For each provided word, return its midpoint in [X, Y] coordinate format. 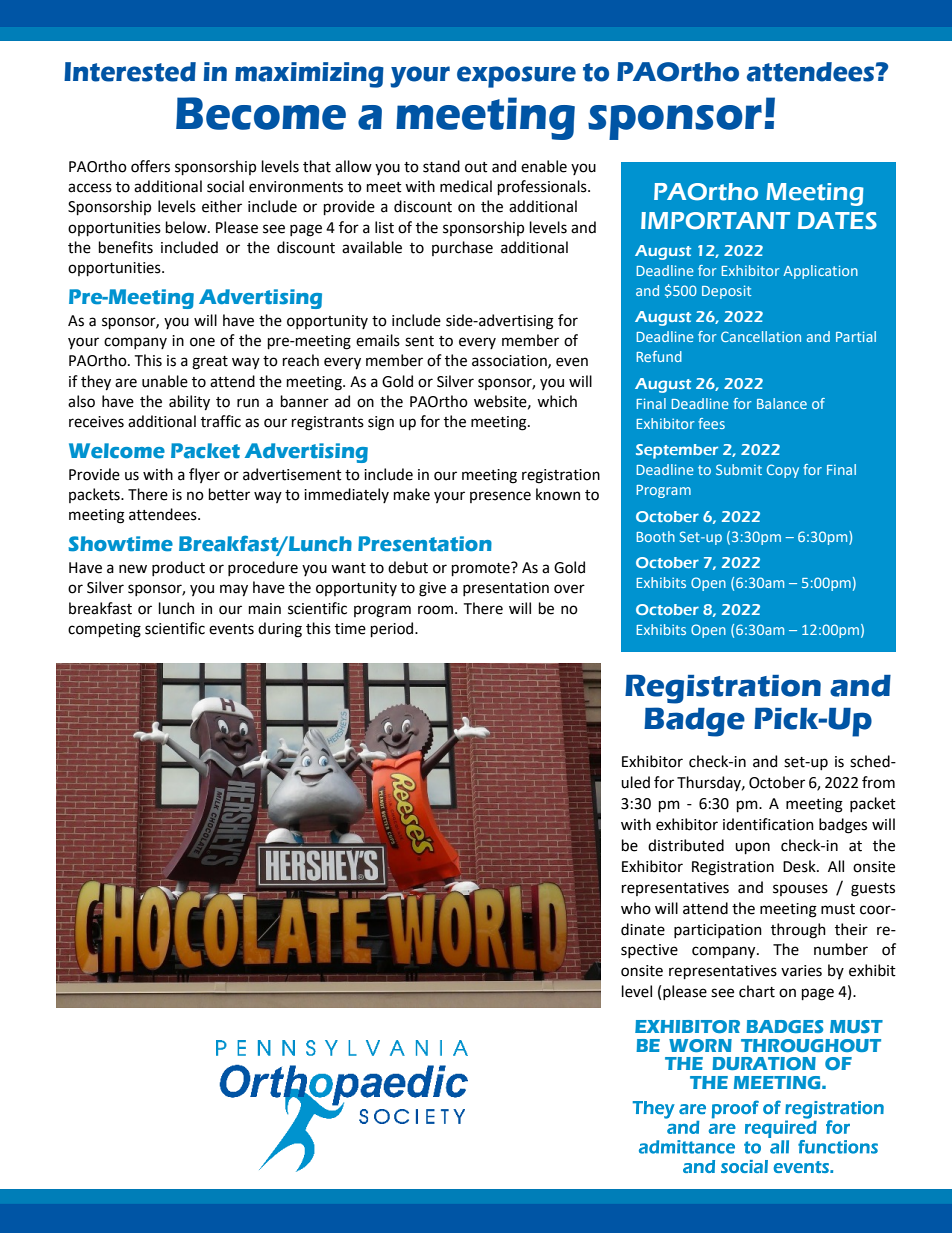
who [636, 908]
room [435, 610]
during [280, 630]
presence [500, 497]
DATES [837, 221]
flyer [204, 475]
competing [104, 630]
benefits [125, 247]
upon [752, 848]
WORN [700, 1045]
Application [821, 272]
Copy [783, 471]
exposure [516, 77]
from [878, 782]
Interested [130, 72]
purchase [462, 248]
